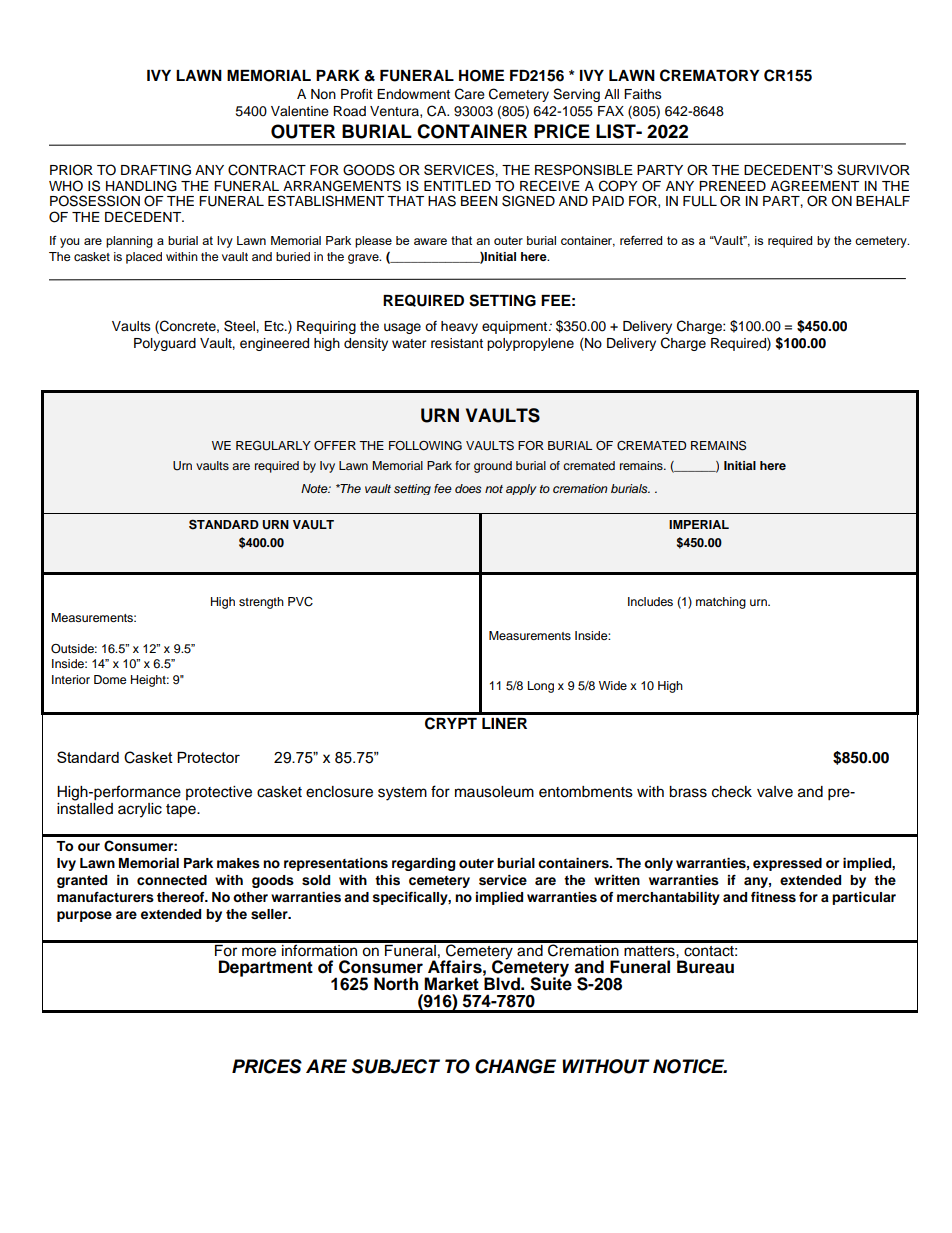  Describe the element at coordinates (641, 240) in the screenshot. I see `referred` at that location.
